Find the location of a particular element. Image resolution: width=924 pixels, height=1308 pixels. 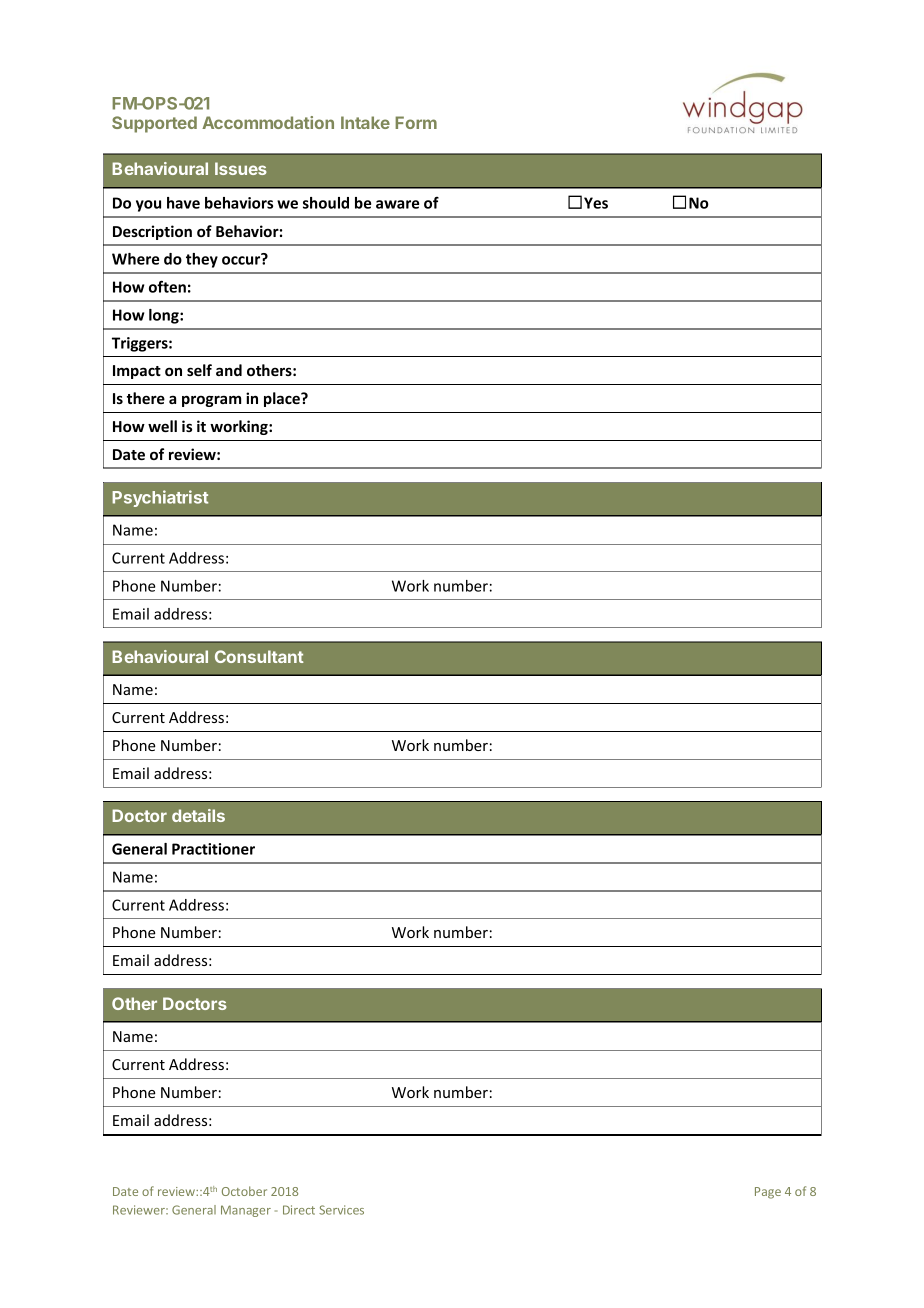

program is located at coordinates (211, 401).
